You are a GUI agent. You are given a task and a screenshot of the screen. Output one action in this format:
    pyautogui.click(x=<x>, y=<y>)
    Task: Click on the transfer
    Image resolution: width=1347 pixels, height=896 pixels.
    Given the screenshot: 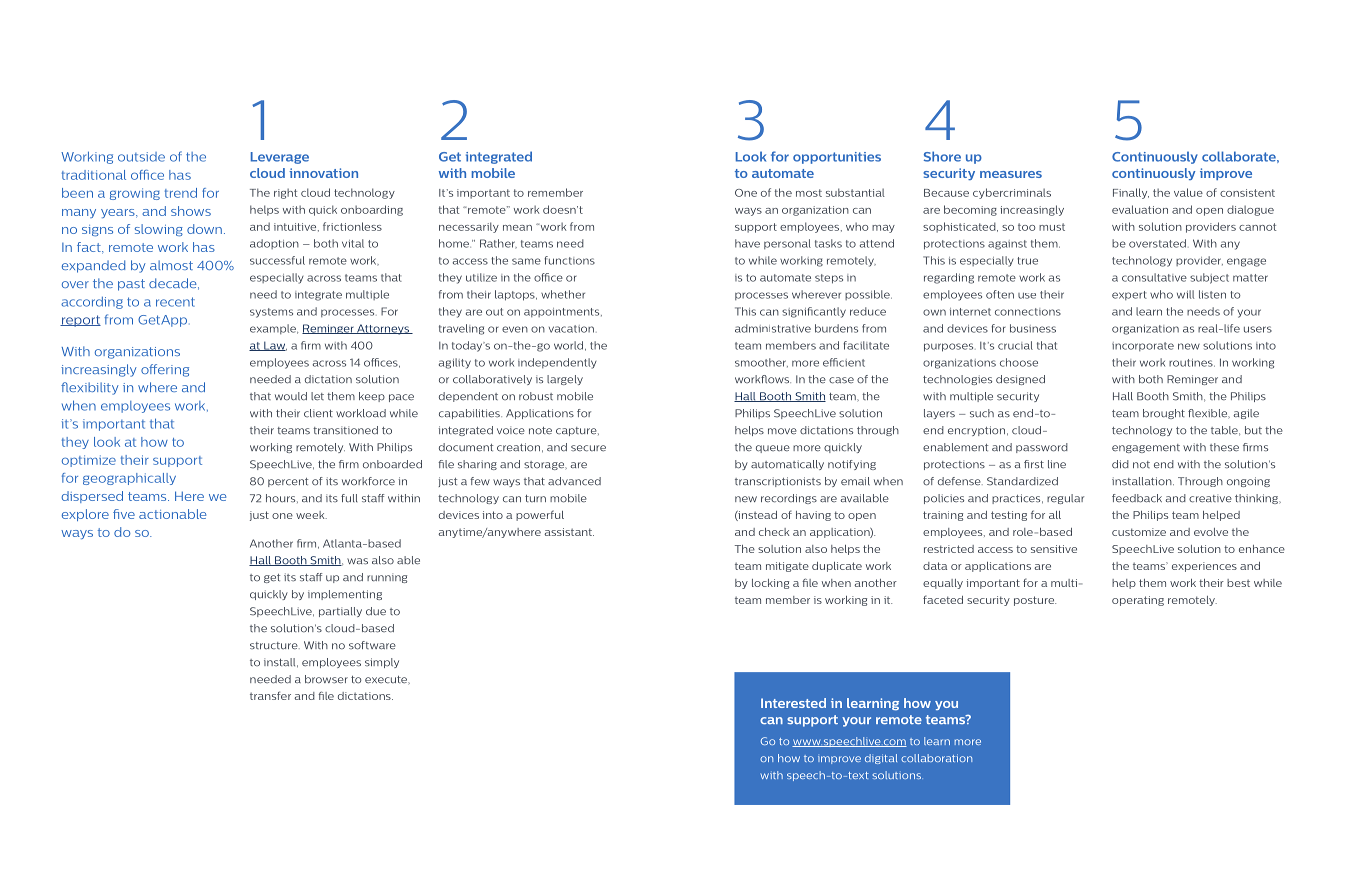 What is the action you would take?
    pyautogui.click(x=270, y=695)
